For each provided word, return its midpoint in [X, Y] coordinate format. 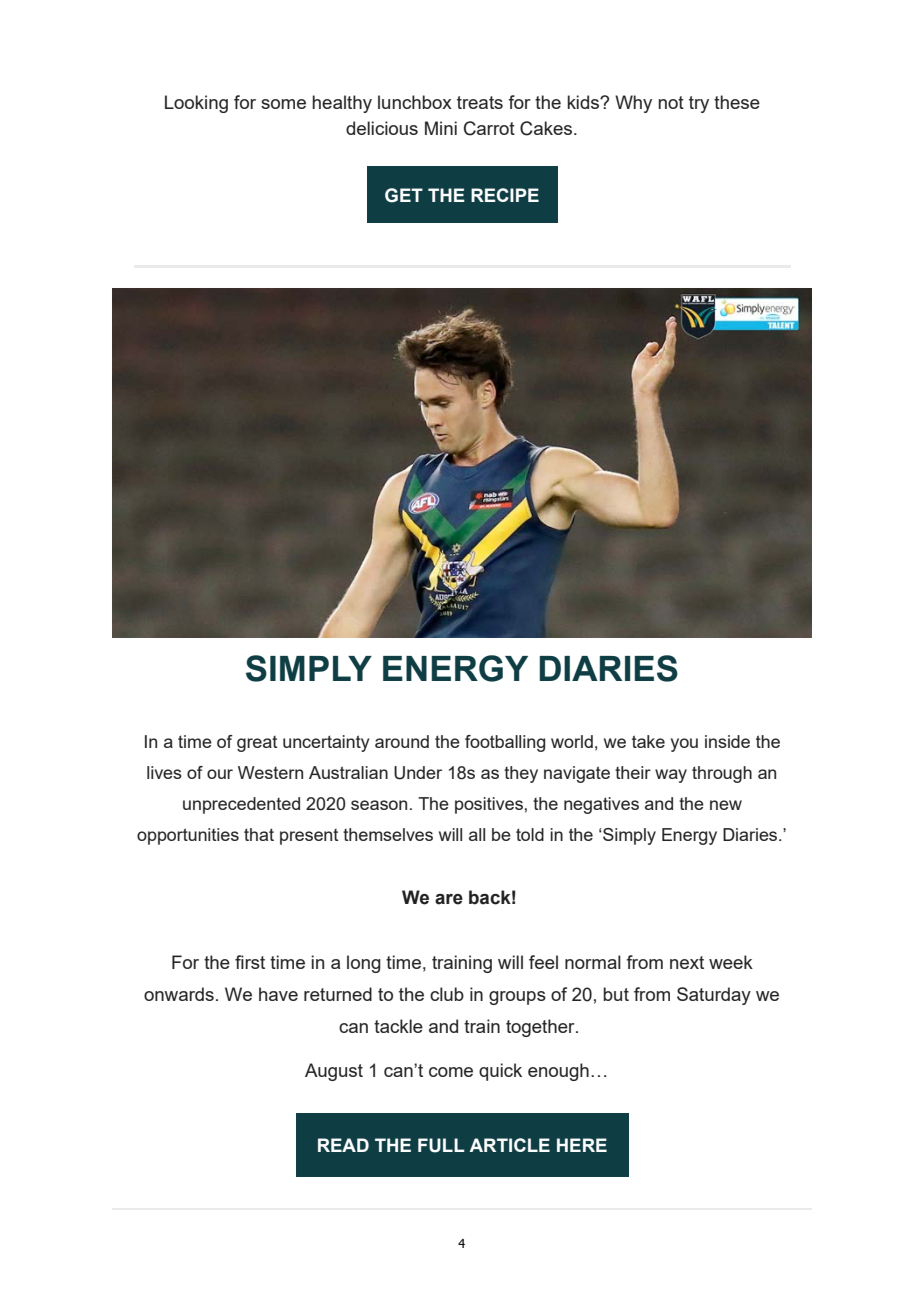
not [671, 102]
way [671, 776]
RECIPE [505, 195]
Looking [196, 104]
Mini [441, 128]
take [648, 741]
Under [418, 773]
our [220, 774]
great [257, 744]
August [334, 1072]
